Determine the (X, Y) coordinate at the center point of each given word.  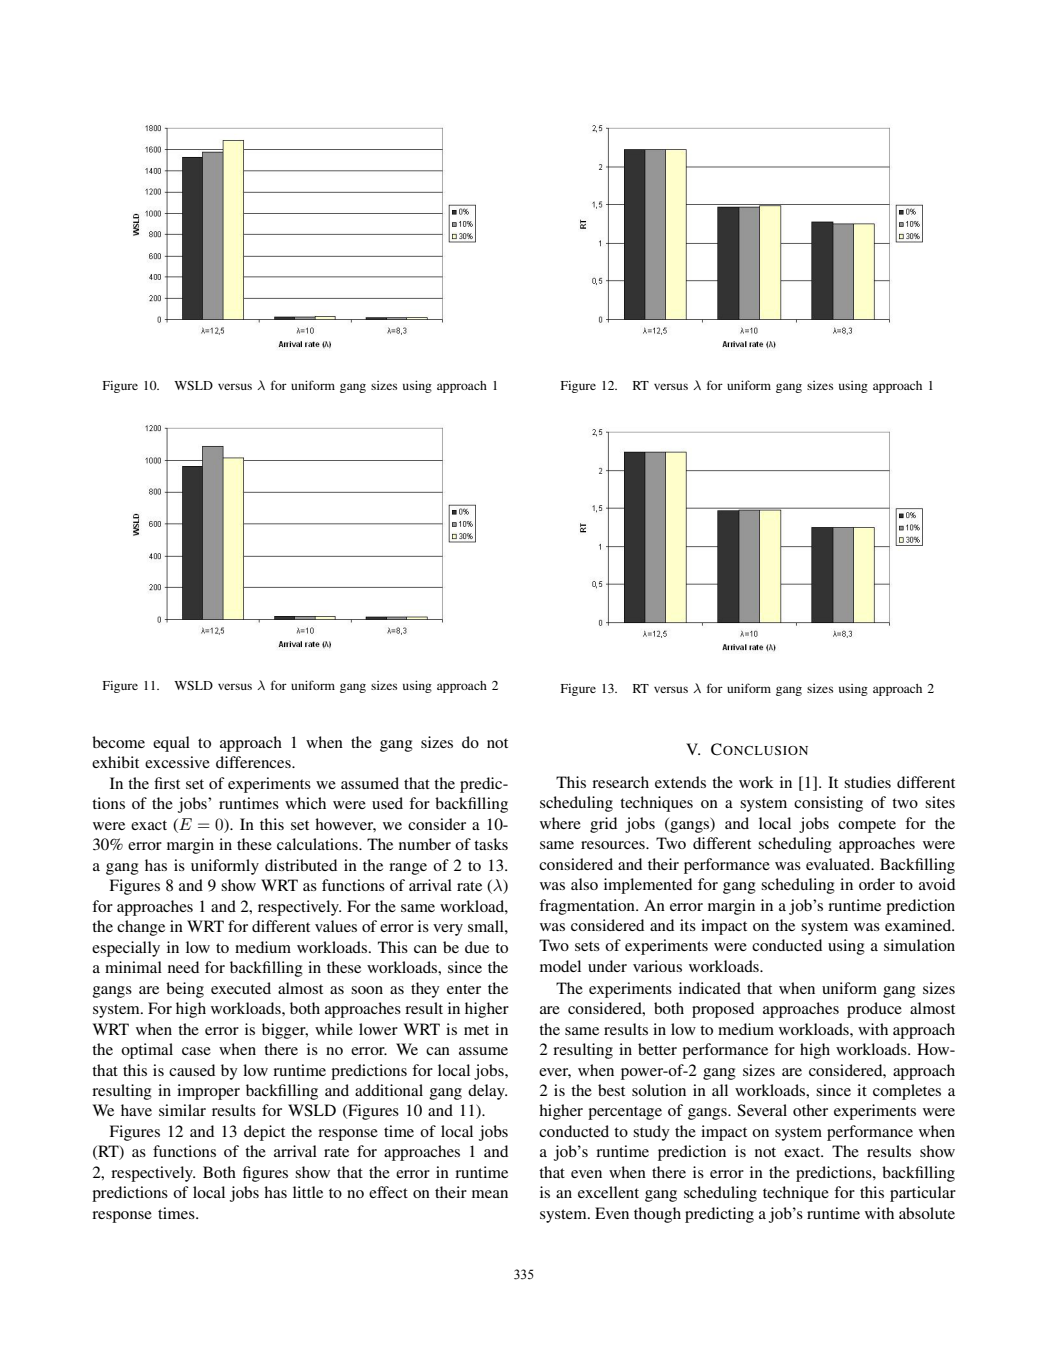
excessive (177, 762)
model (560, 966)
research (620, 782)
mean (490, 1194)
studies (867, 782)
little (308, 1192)
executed (241, 988)
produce (874, 1010)
